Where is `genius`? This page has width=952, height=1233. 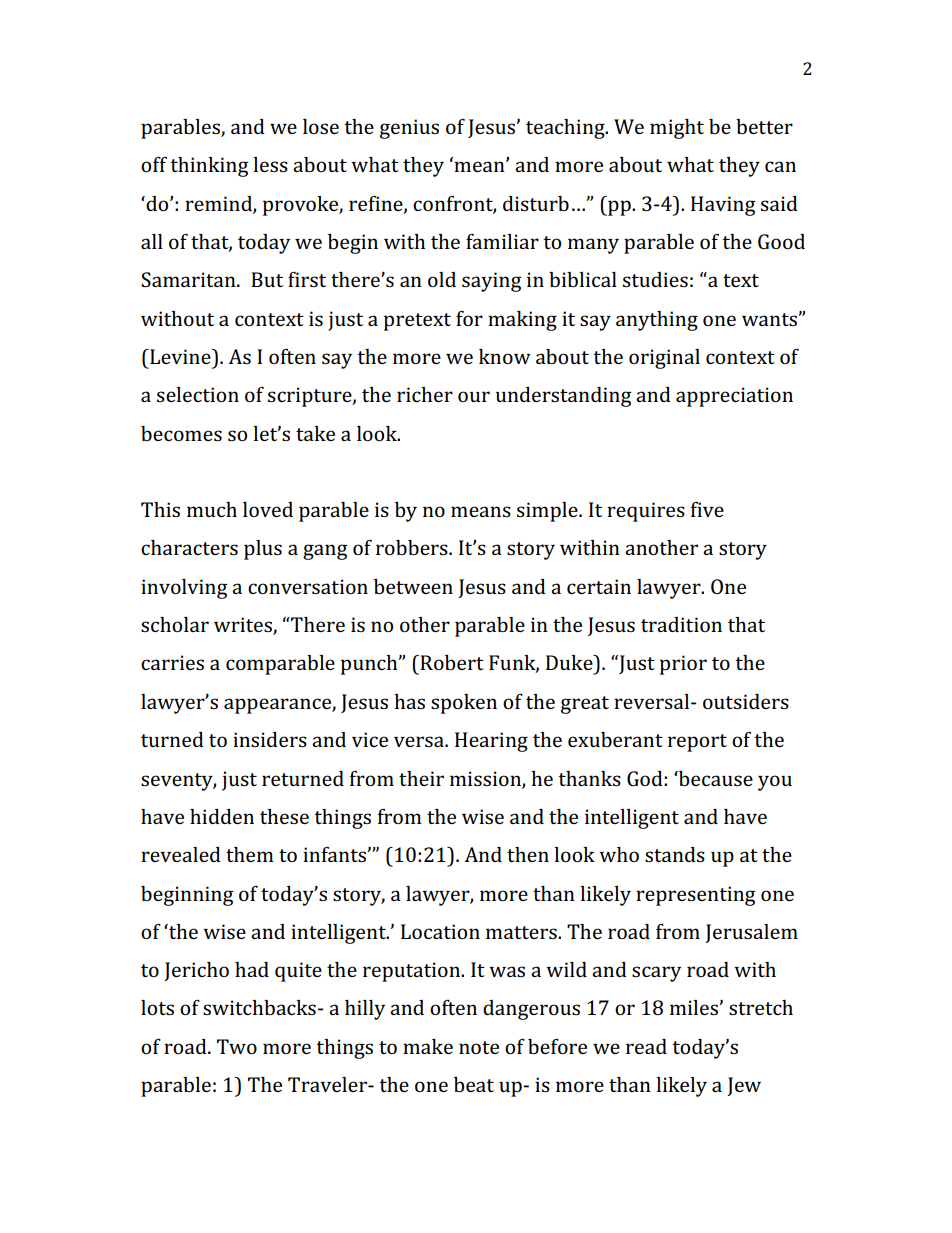
genius is located at coordinates (409, 129).
